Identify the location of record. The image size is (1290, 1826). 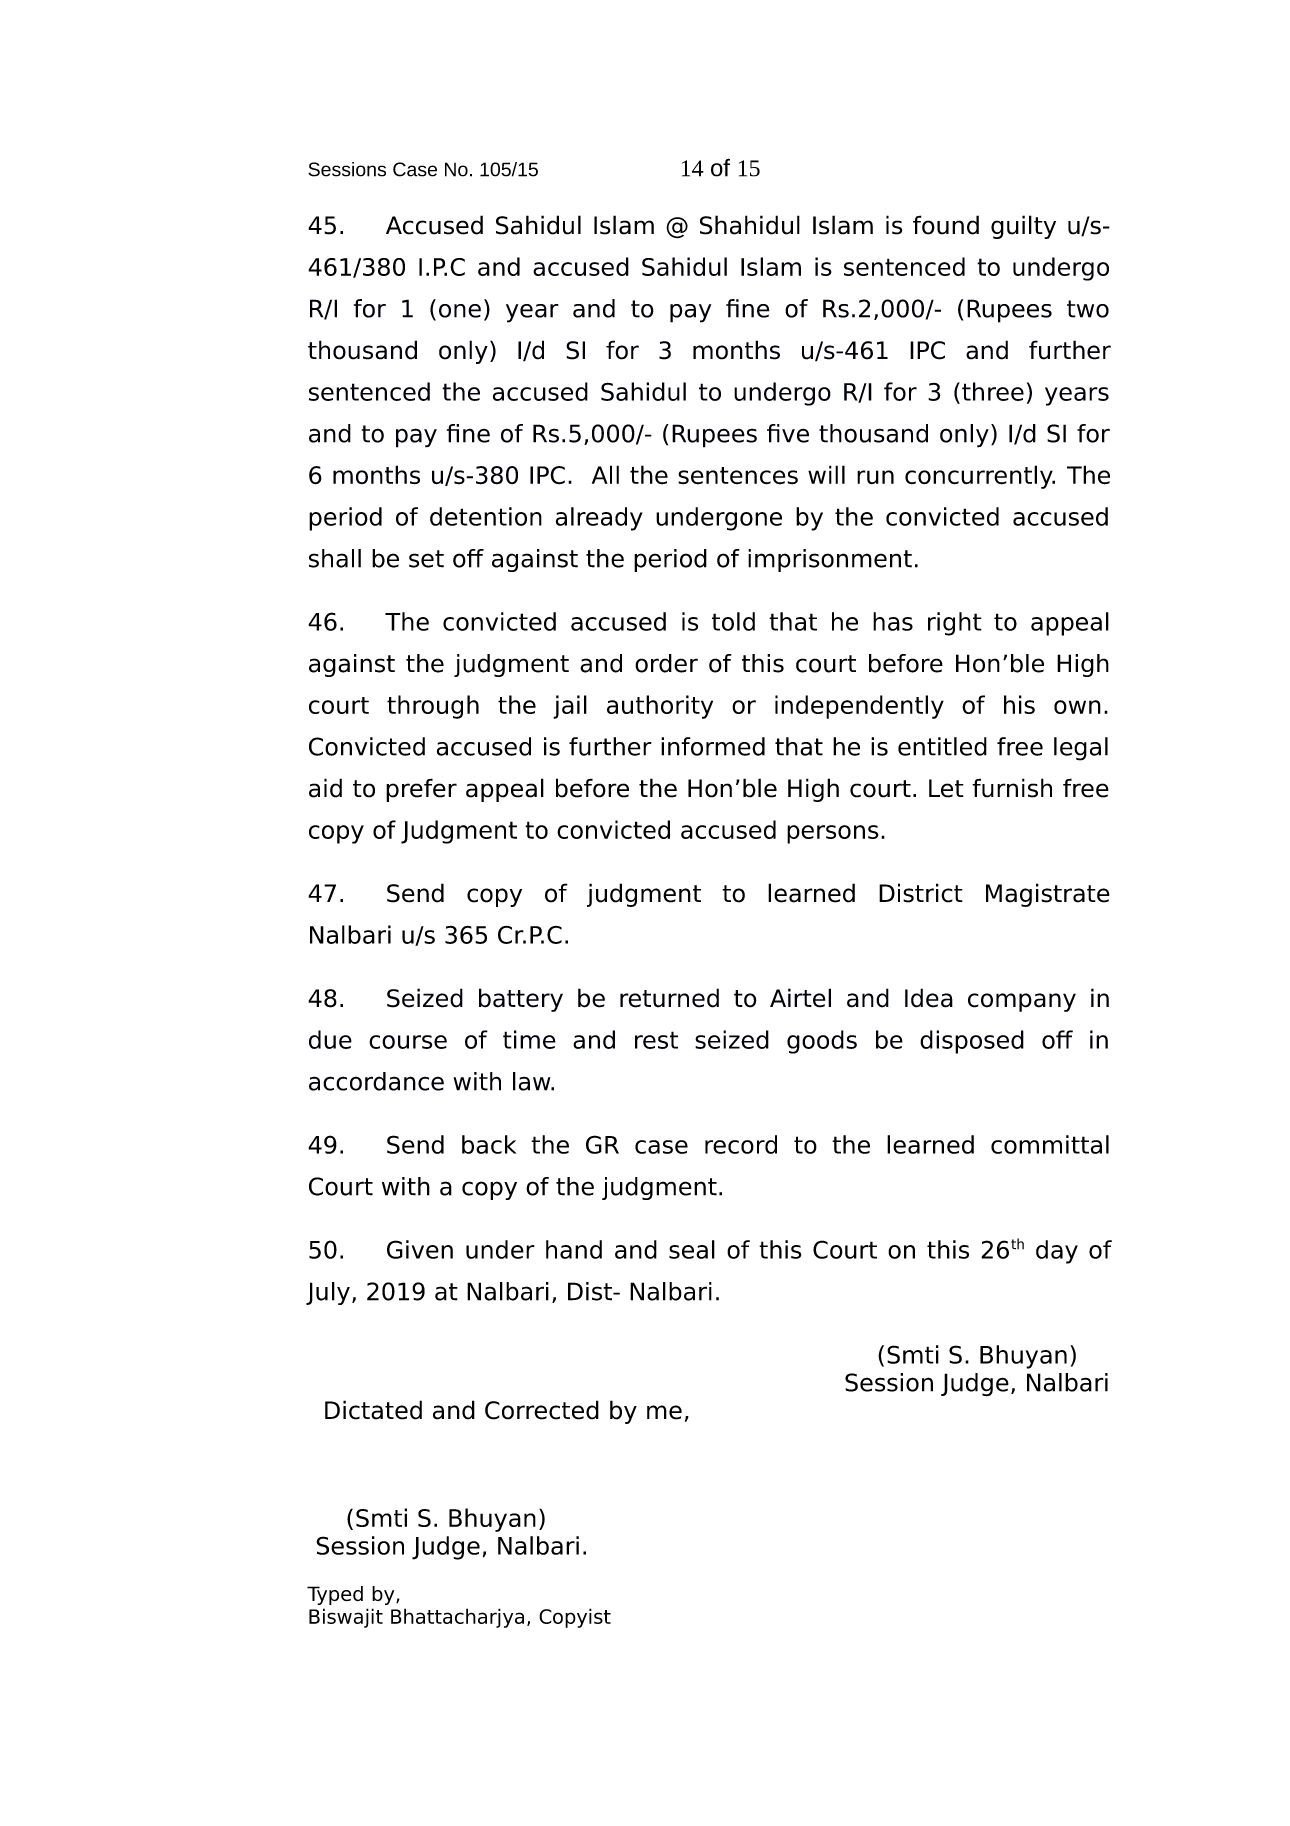
(741, 1144).
